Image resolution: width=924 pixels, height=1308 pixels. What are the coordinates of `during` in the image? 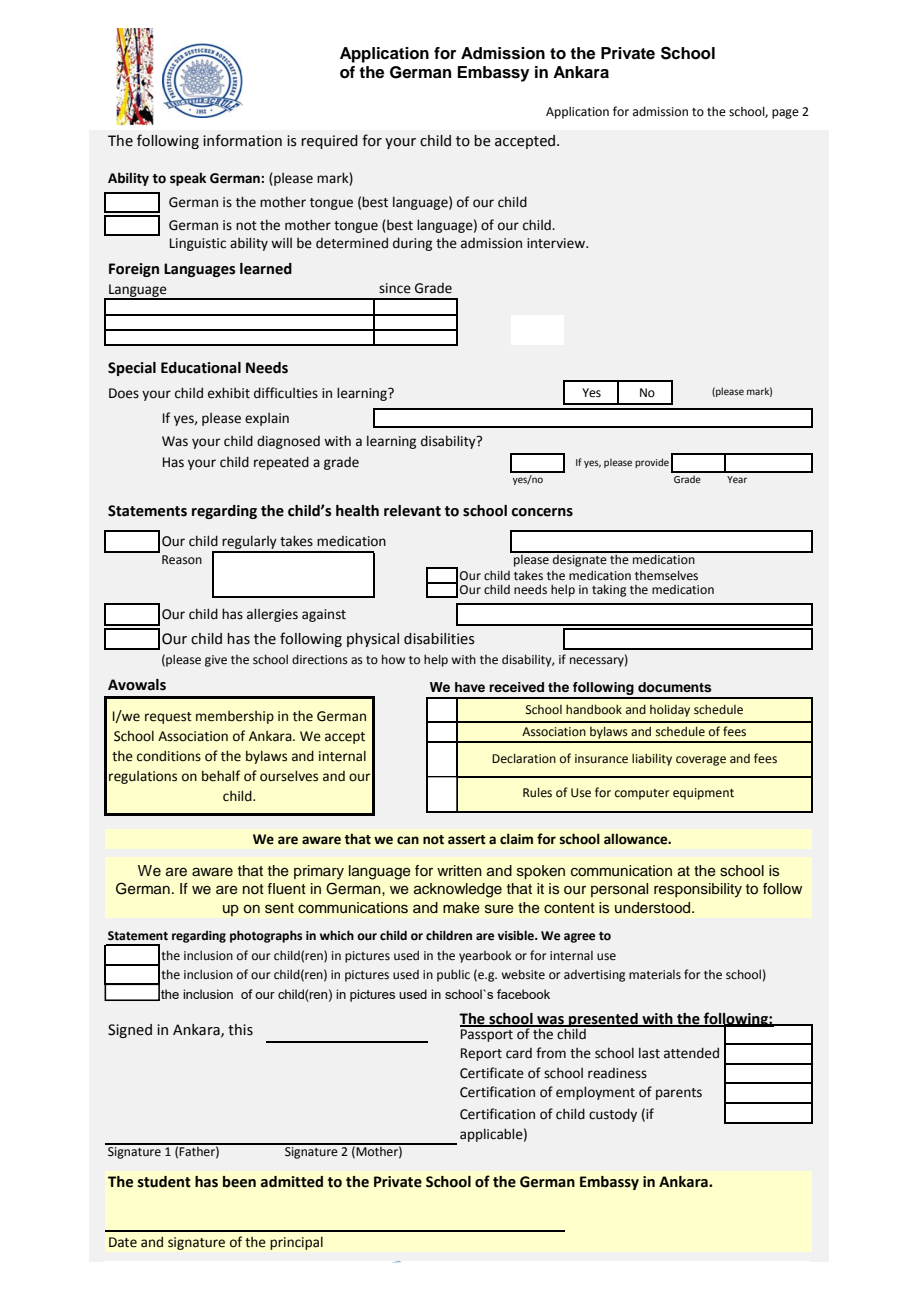 It's located at (412, 244).
